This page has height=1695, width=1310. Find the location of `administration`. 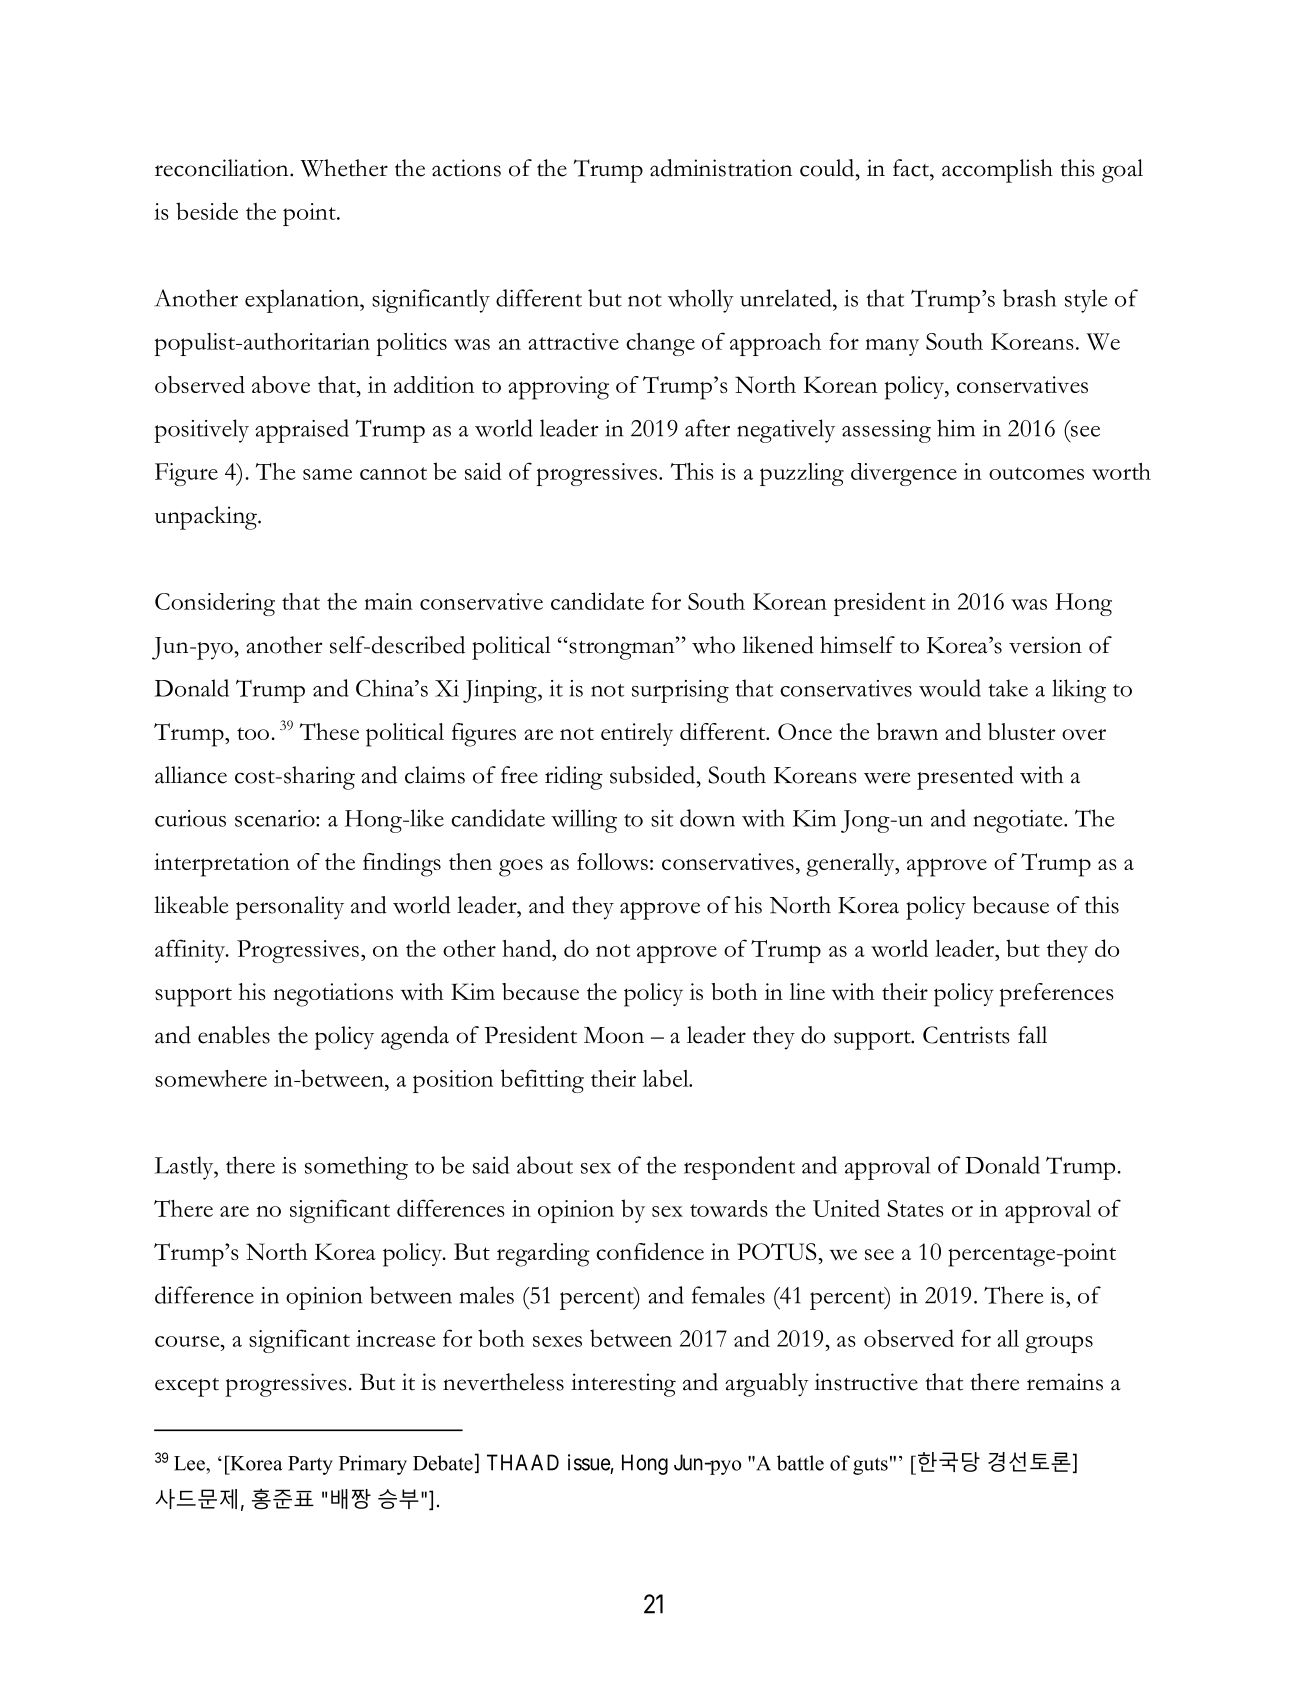

administration is located at coordinates (721, 168).
